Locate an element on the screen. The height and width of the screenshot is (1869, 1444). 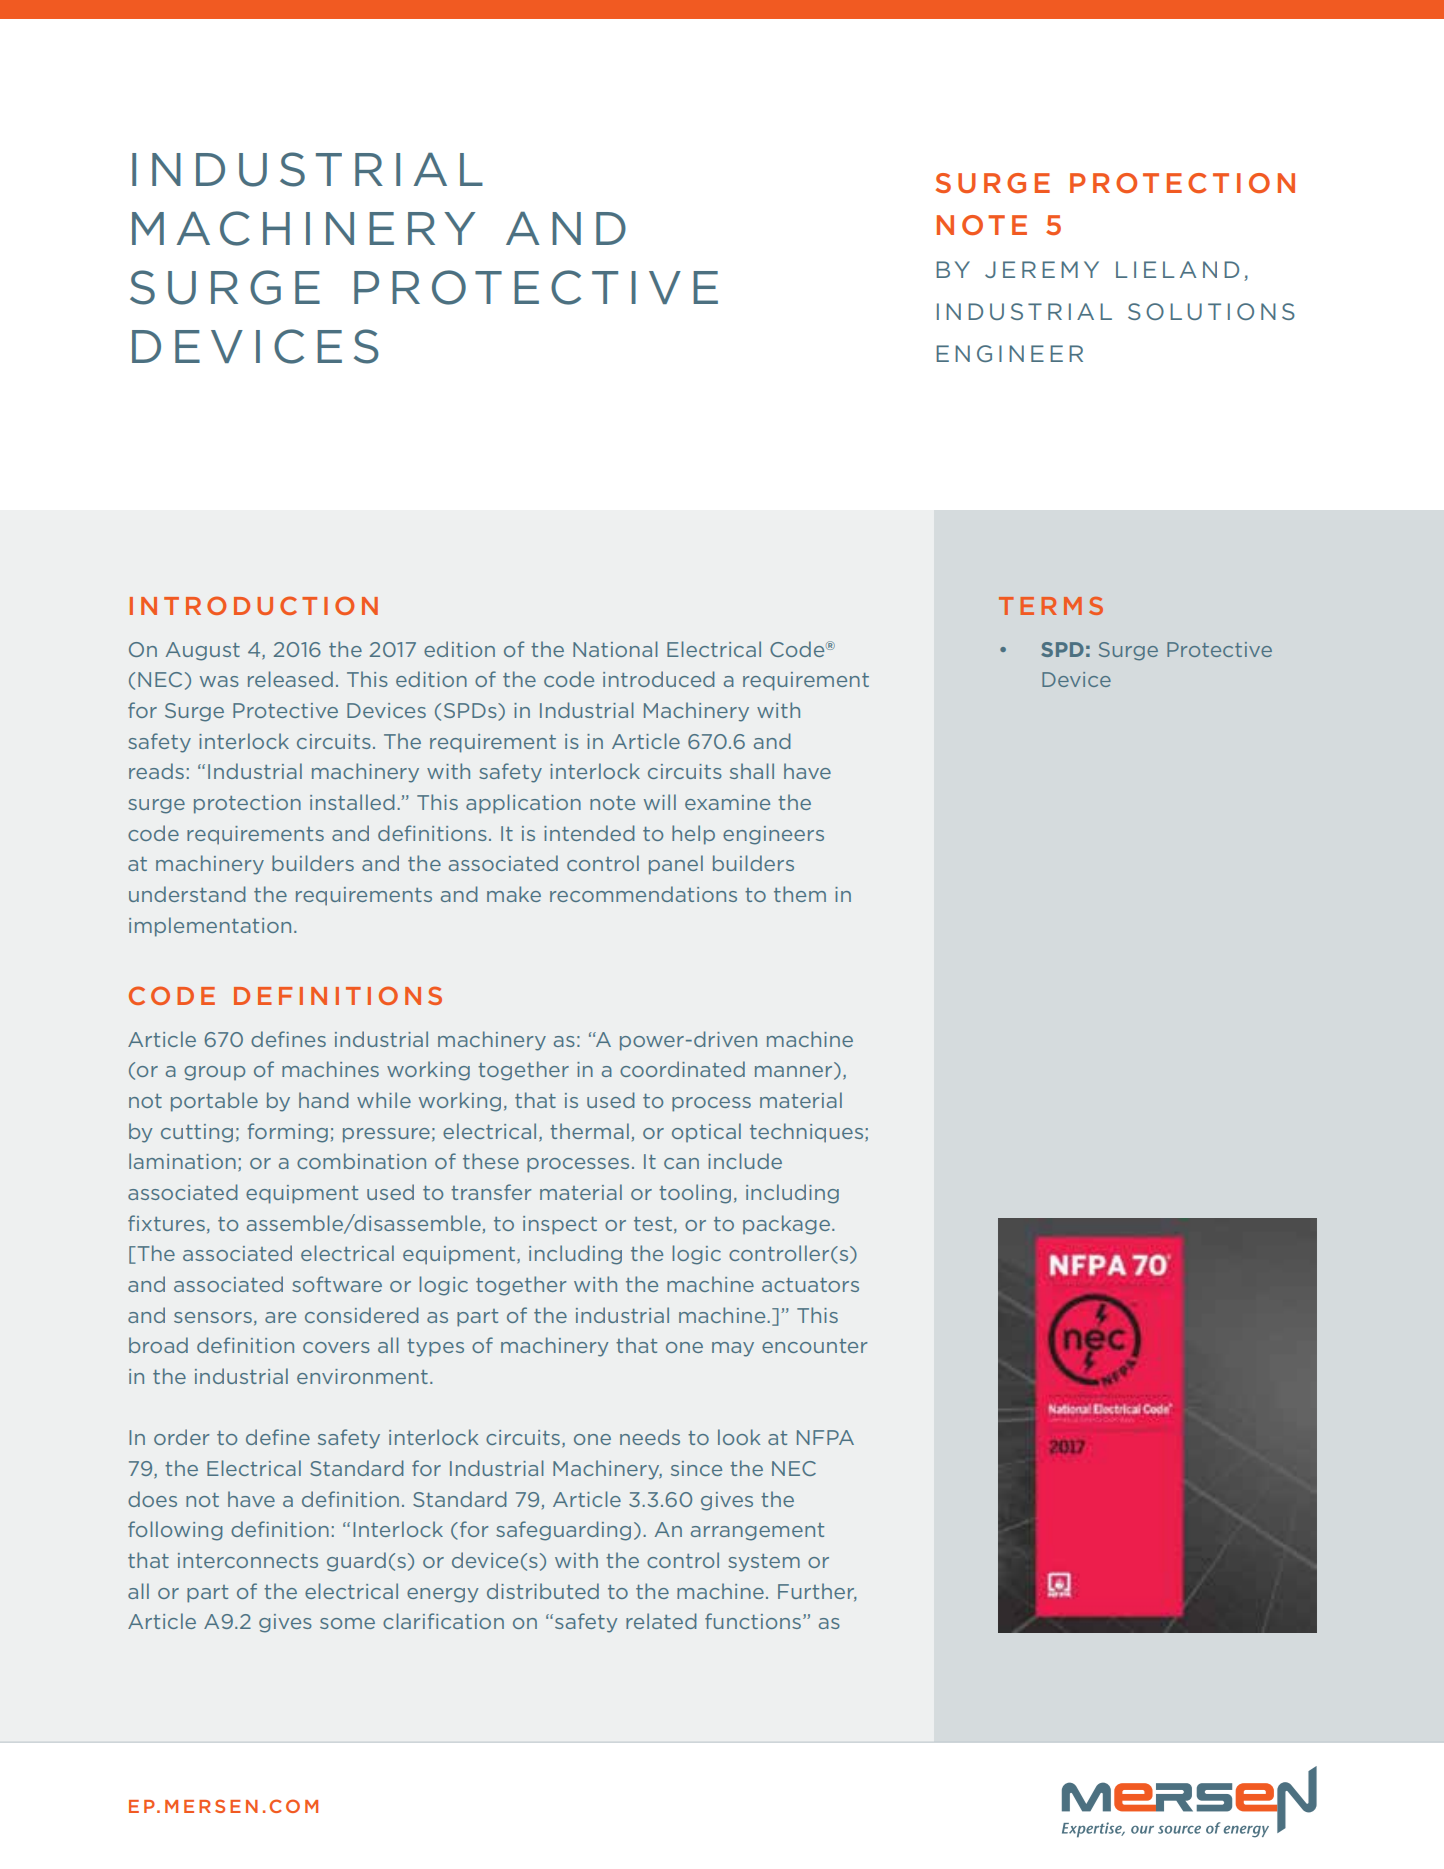
interconnects is located at coordinates (248, 1560).
